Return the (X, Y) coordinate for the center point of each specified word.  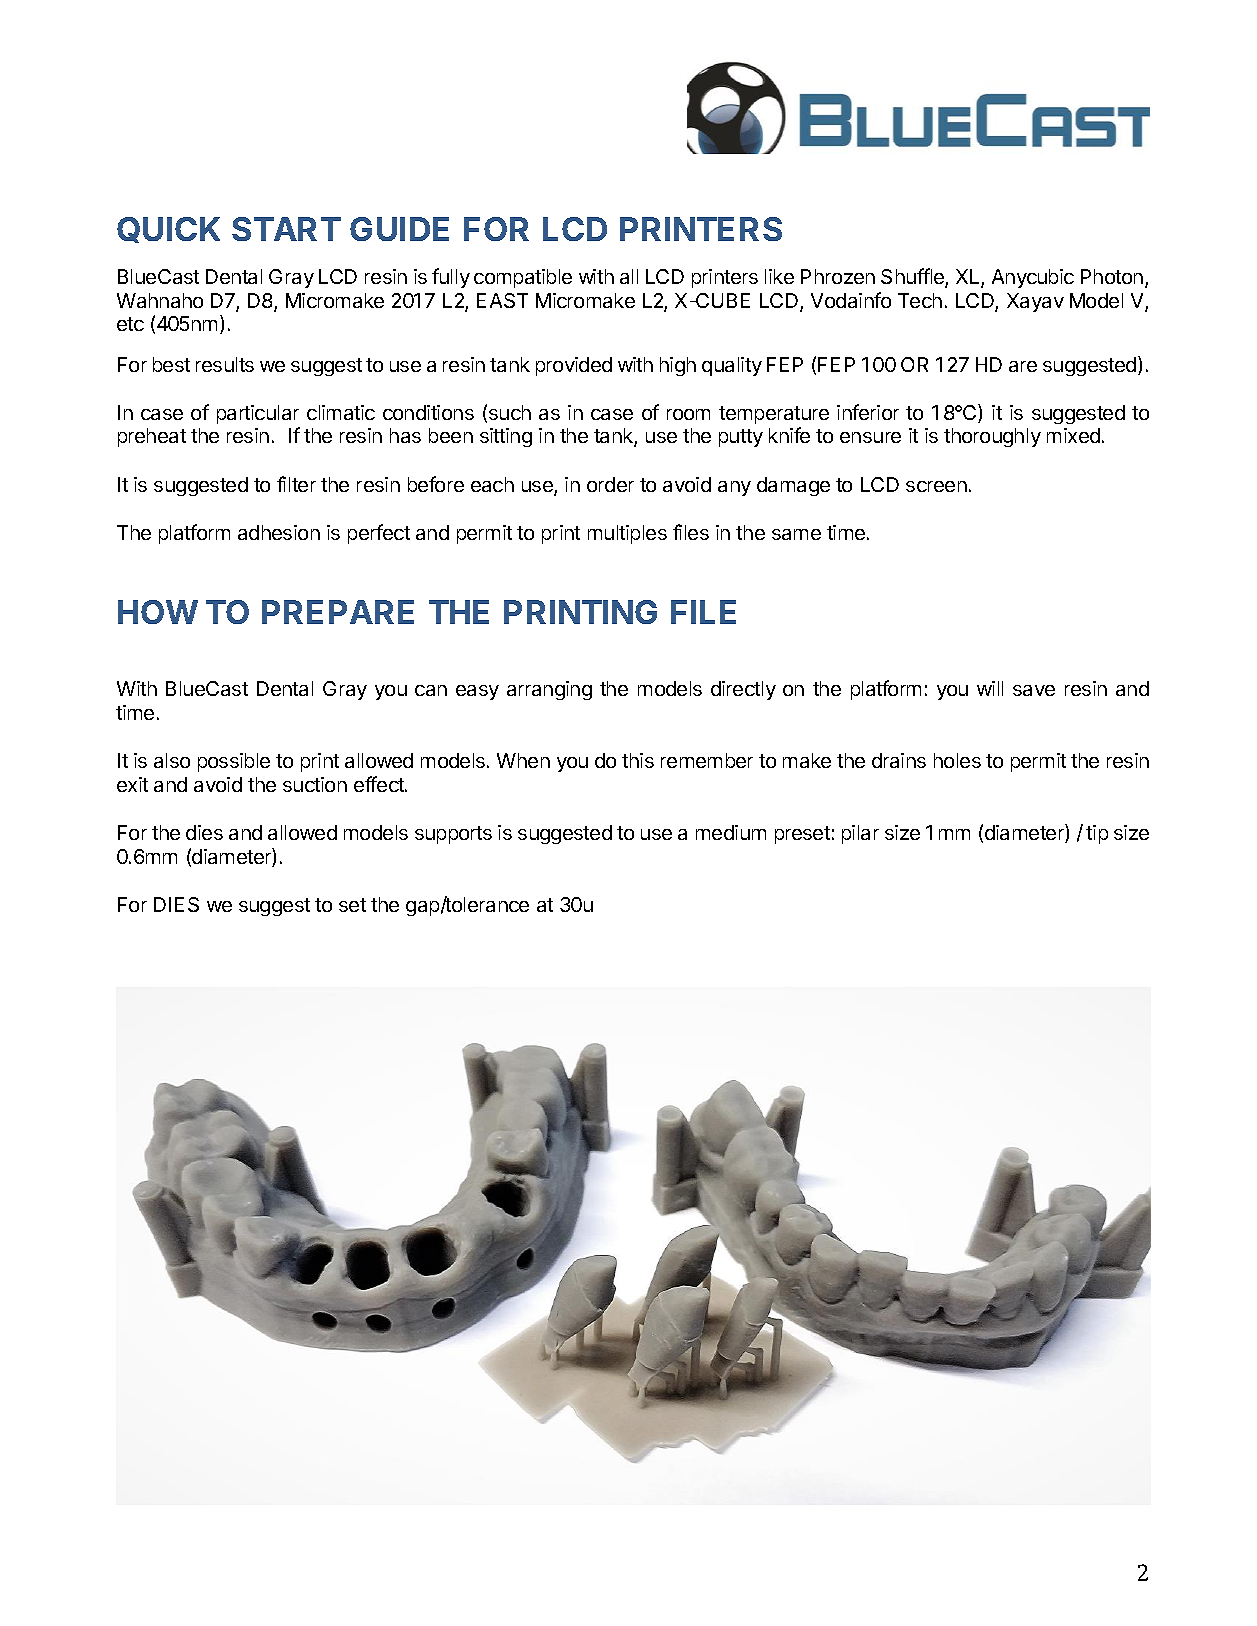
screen (936, 486)
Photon (1112, 276)
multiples (627, 534)
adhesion (279, 532)
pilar (860, 834)
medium (731, 832)
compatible (523, 278)
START (286, 229)
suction (315, 784)
